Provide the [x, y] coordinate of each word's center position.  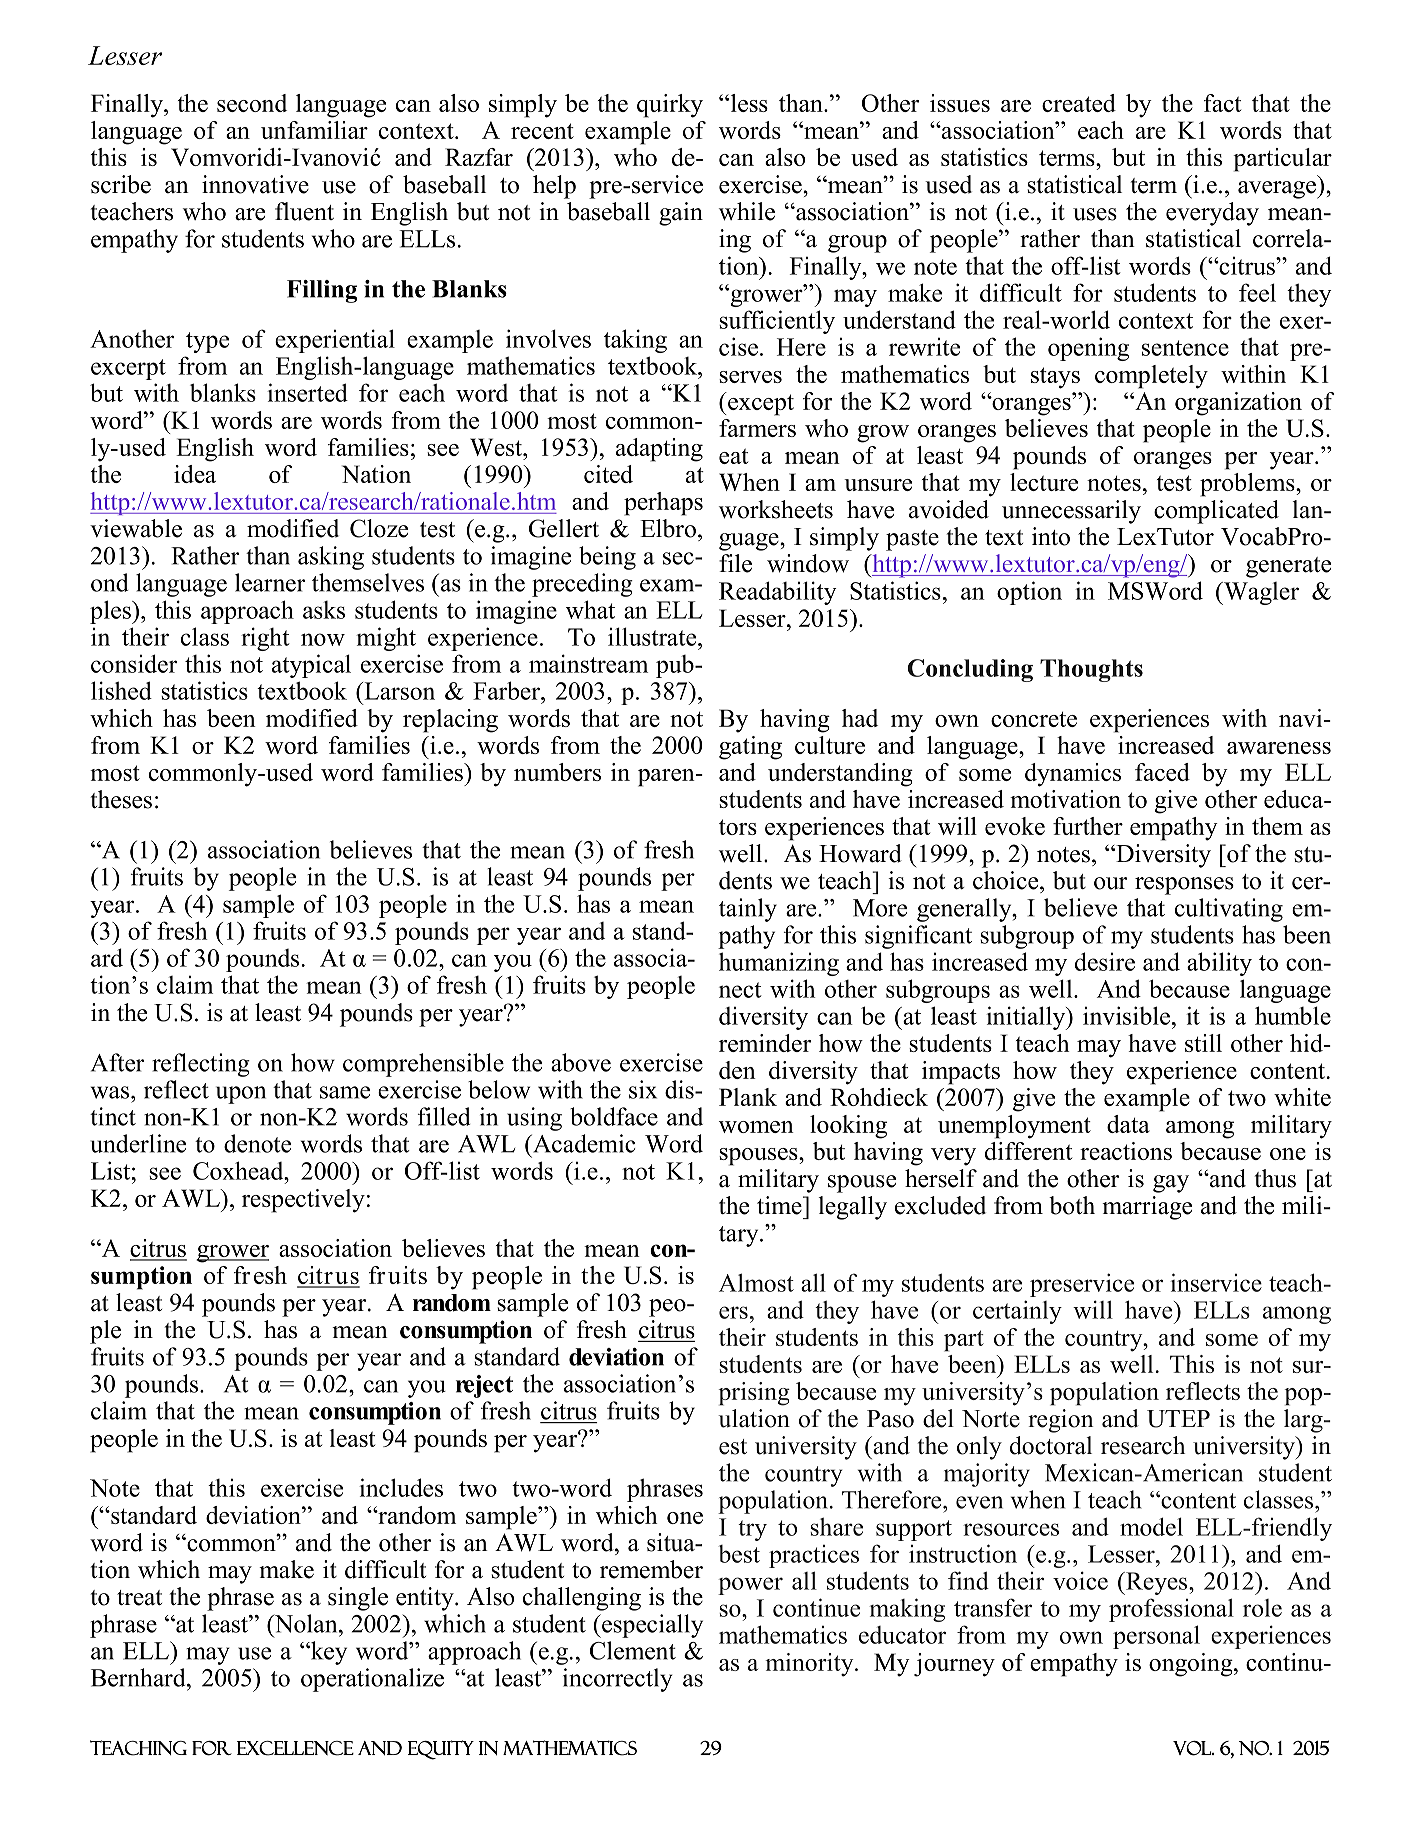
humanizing [779, 964]
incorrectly [618, 1680]
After [117, 1062]
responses [1184, 886]
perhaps [663, 504]
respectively [303, 1201]
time [780, 1205]
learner [270, 582]
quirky [670, 106]
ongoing [1192, 1665]
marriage [1147, 1208]
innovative [255, 184]
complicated [1216, 512]
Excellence [295, 1748]
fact [1222, 103]
